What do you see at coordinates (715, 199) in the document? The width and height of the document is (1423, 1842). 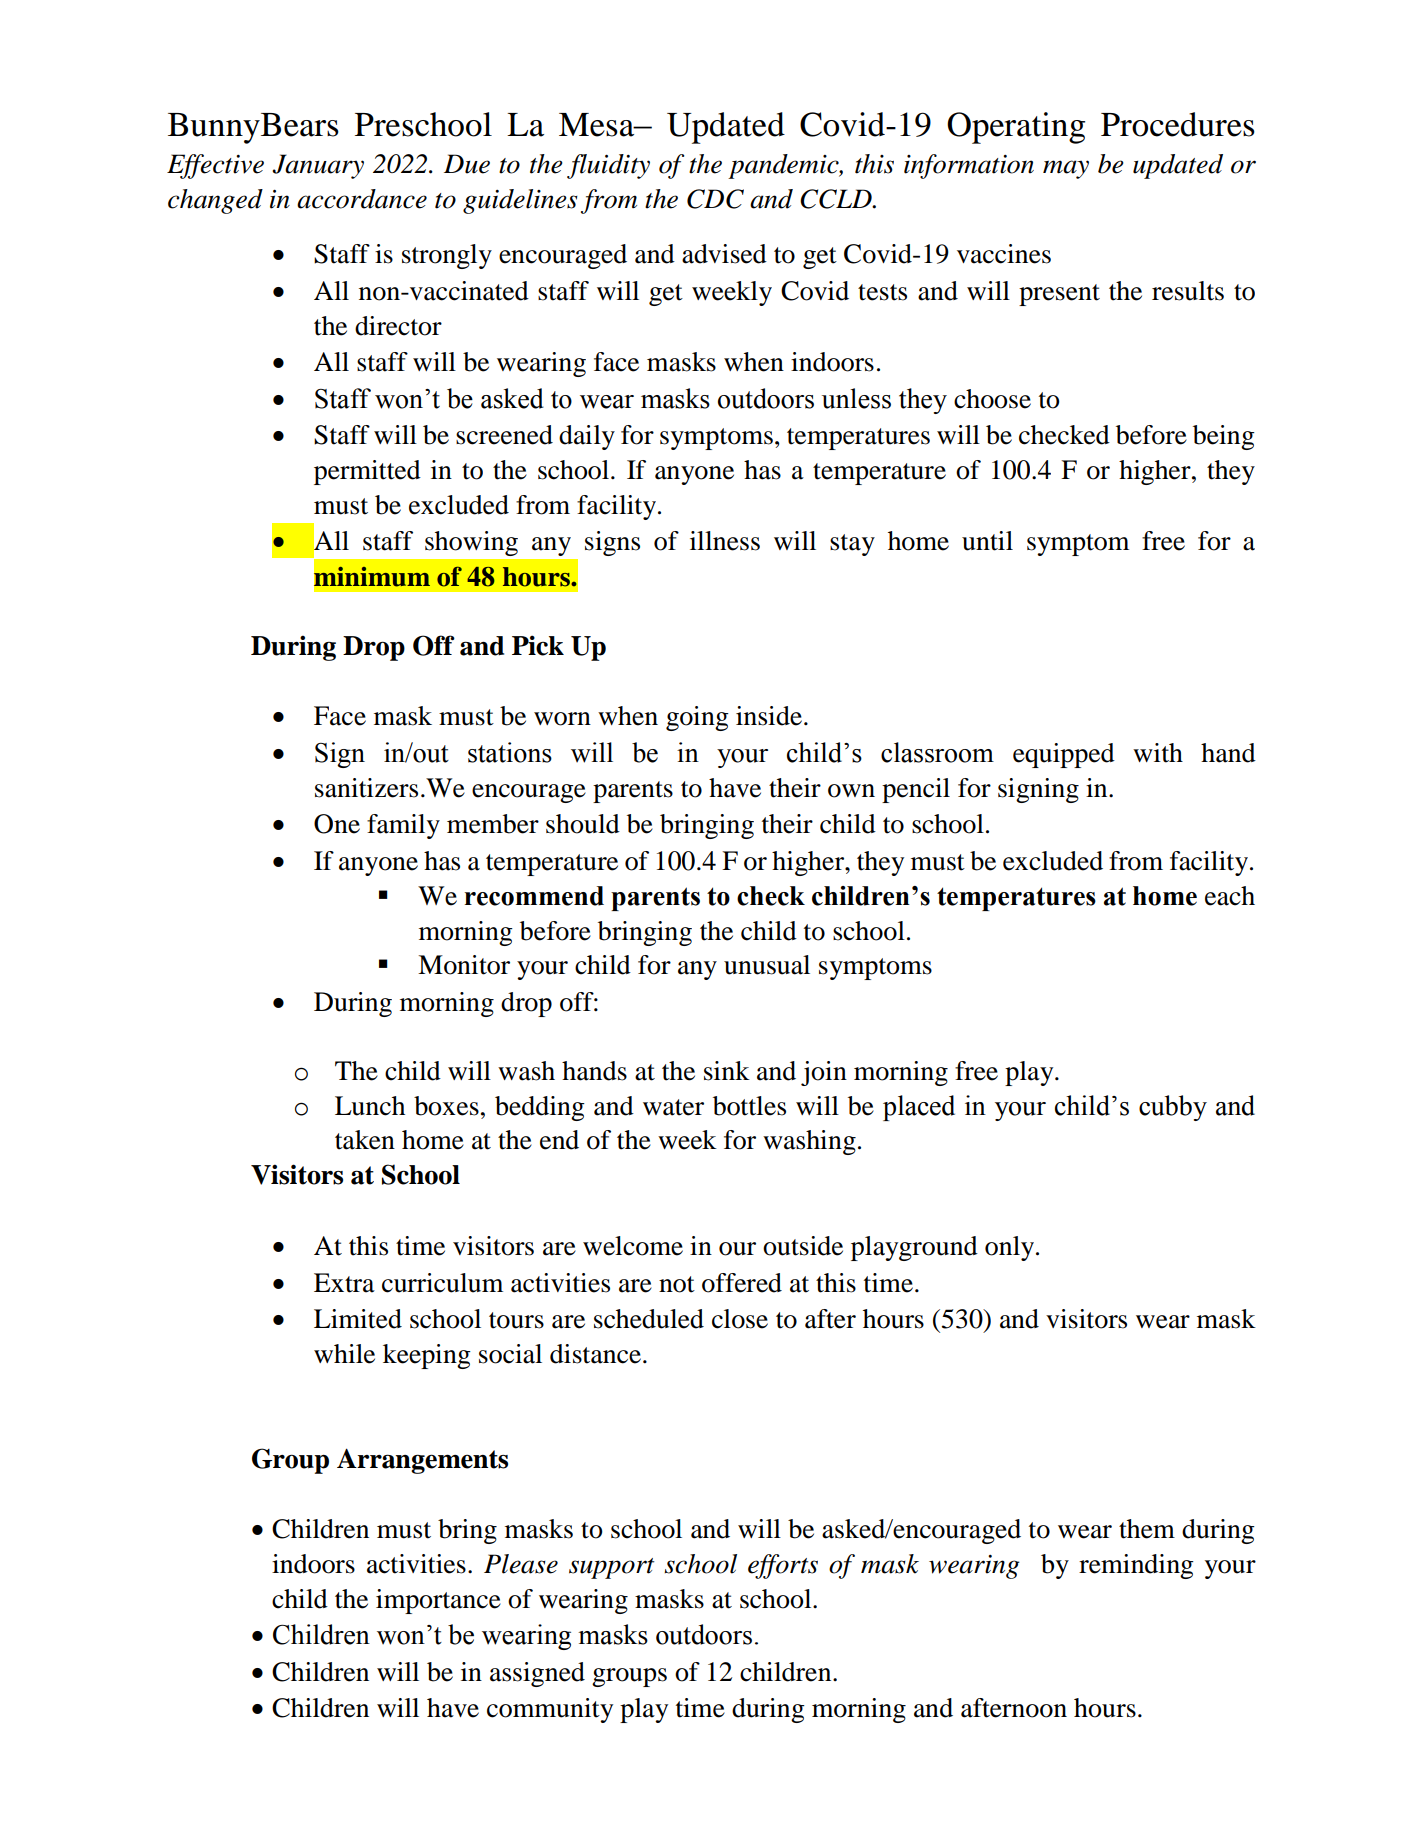 I see `CDC` at bounding box center [715, 199].
